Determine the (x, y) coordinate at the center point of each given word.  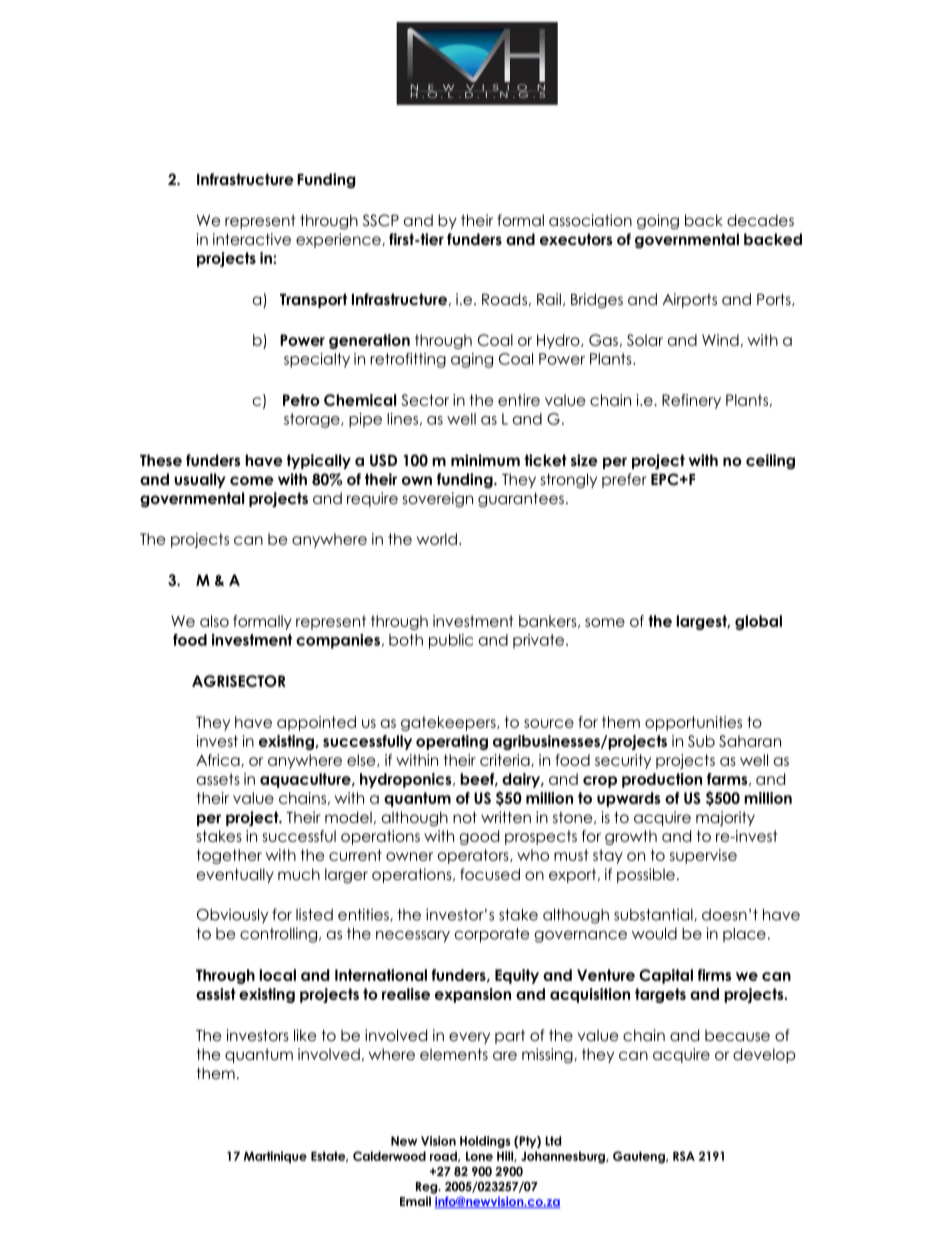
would (654, 934)
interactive (252, 239)
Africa (219, 760)
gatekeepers (449, 723)
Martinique (275, 1157)
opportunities (693, 723)
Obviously (232, 915)
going (658, 222)
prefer (624, 480)
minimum (485, 460)
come (252, 480)
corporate (492, 935)
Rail (549, 299)
